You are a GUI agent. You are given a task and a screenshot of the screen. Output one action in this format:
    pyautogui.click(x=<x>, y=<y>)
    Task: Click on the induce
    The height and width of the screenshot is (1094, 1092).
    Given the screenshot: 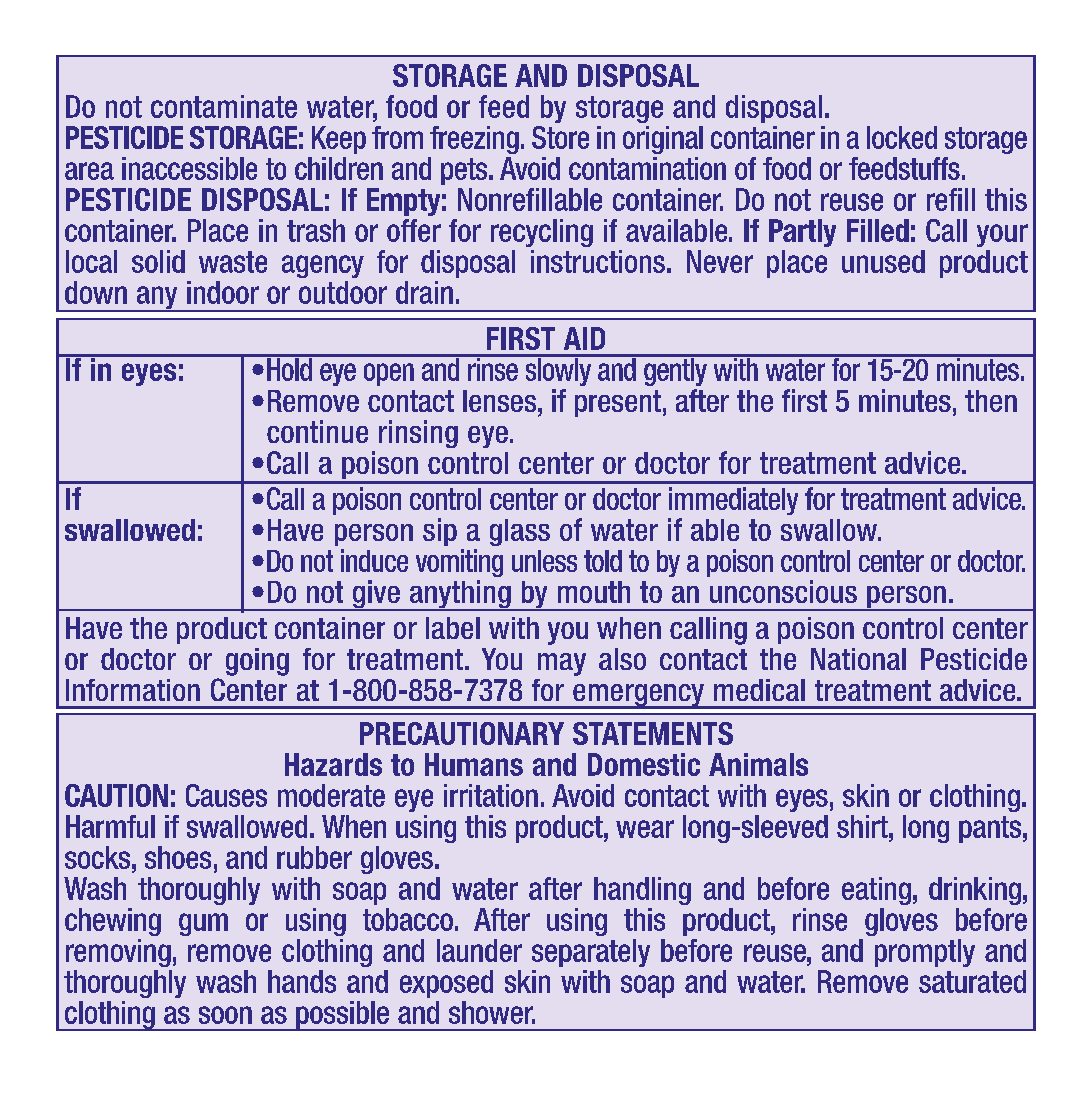 What is the action you would take?
    pyautogui.click(x=374, y=560)
